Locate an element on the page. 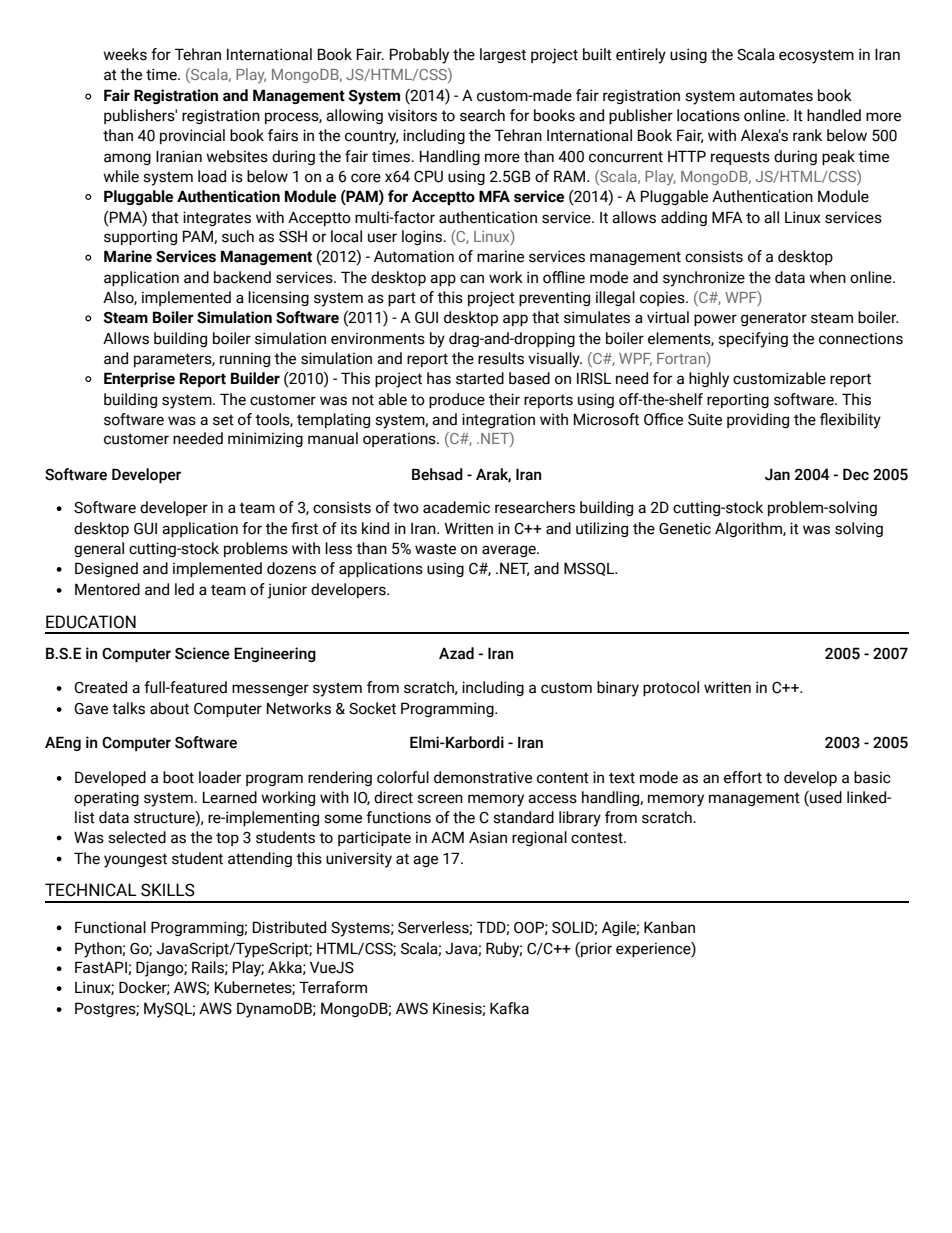  protocol is located at coordinates (671, 688).
